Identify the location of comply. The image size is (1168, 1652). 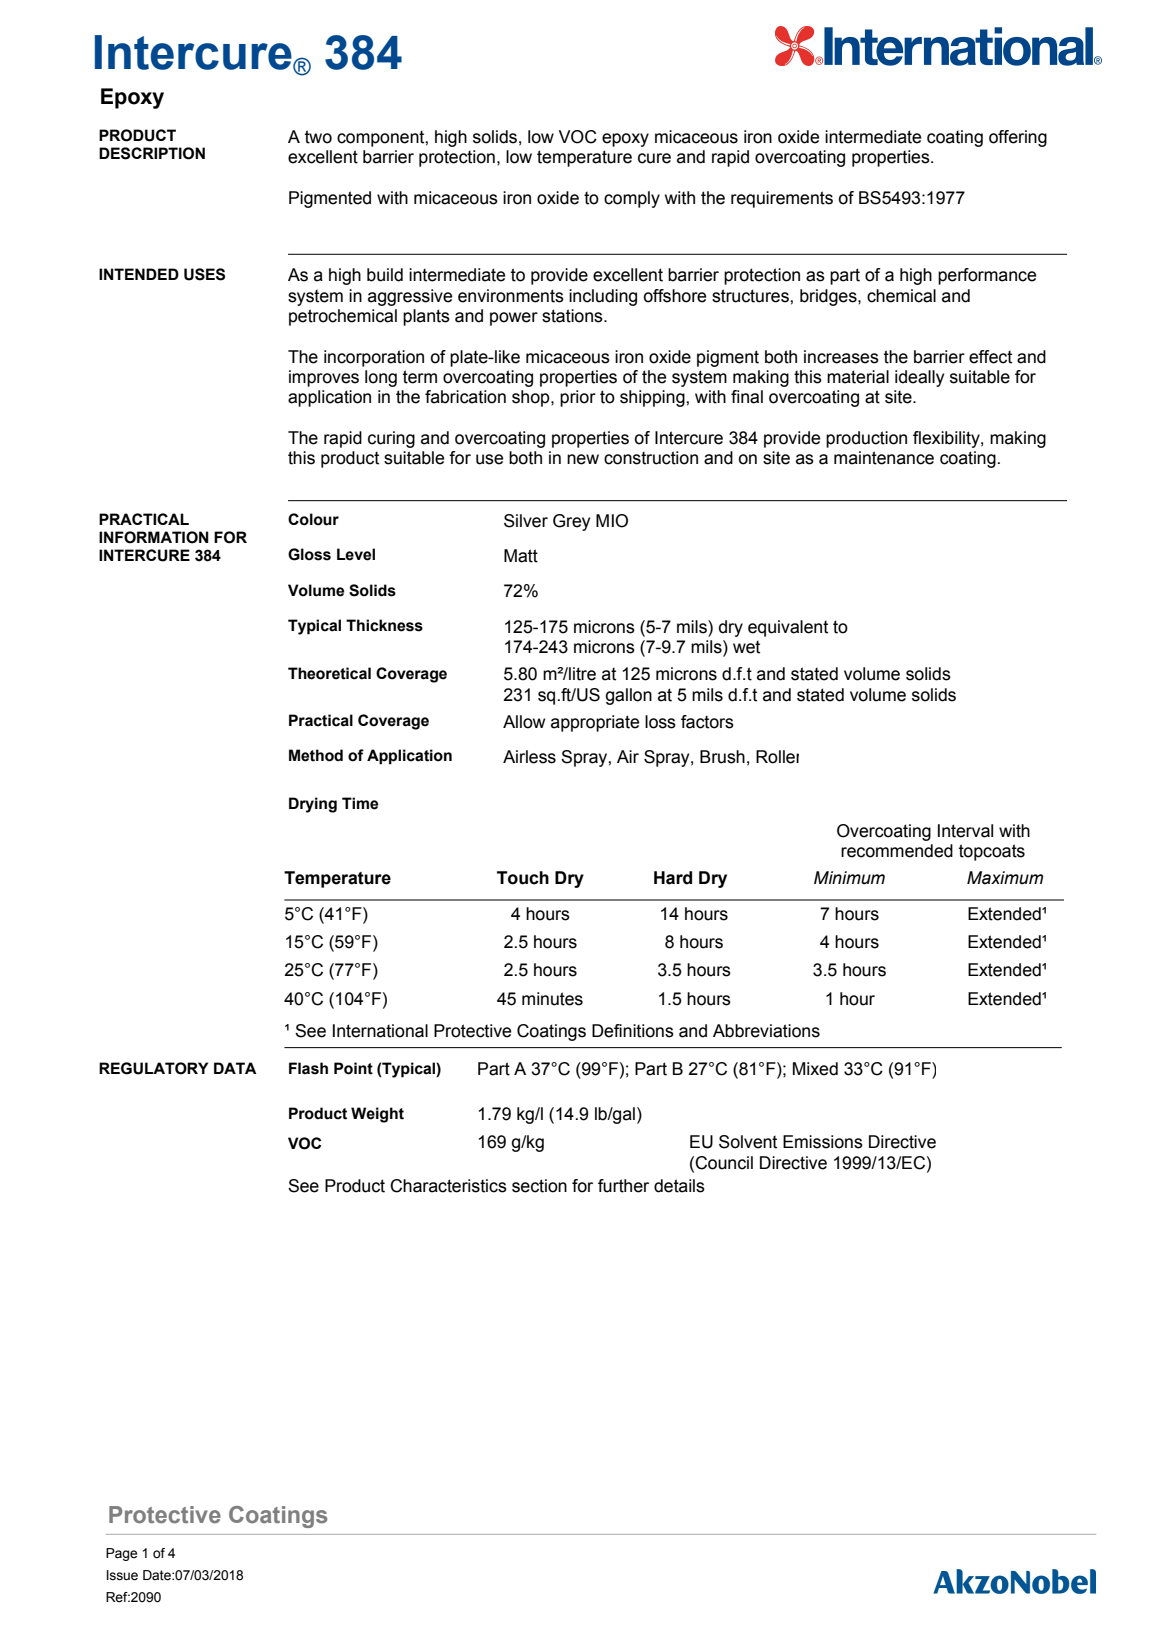
(632, 199).
